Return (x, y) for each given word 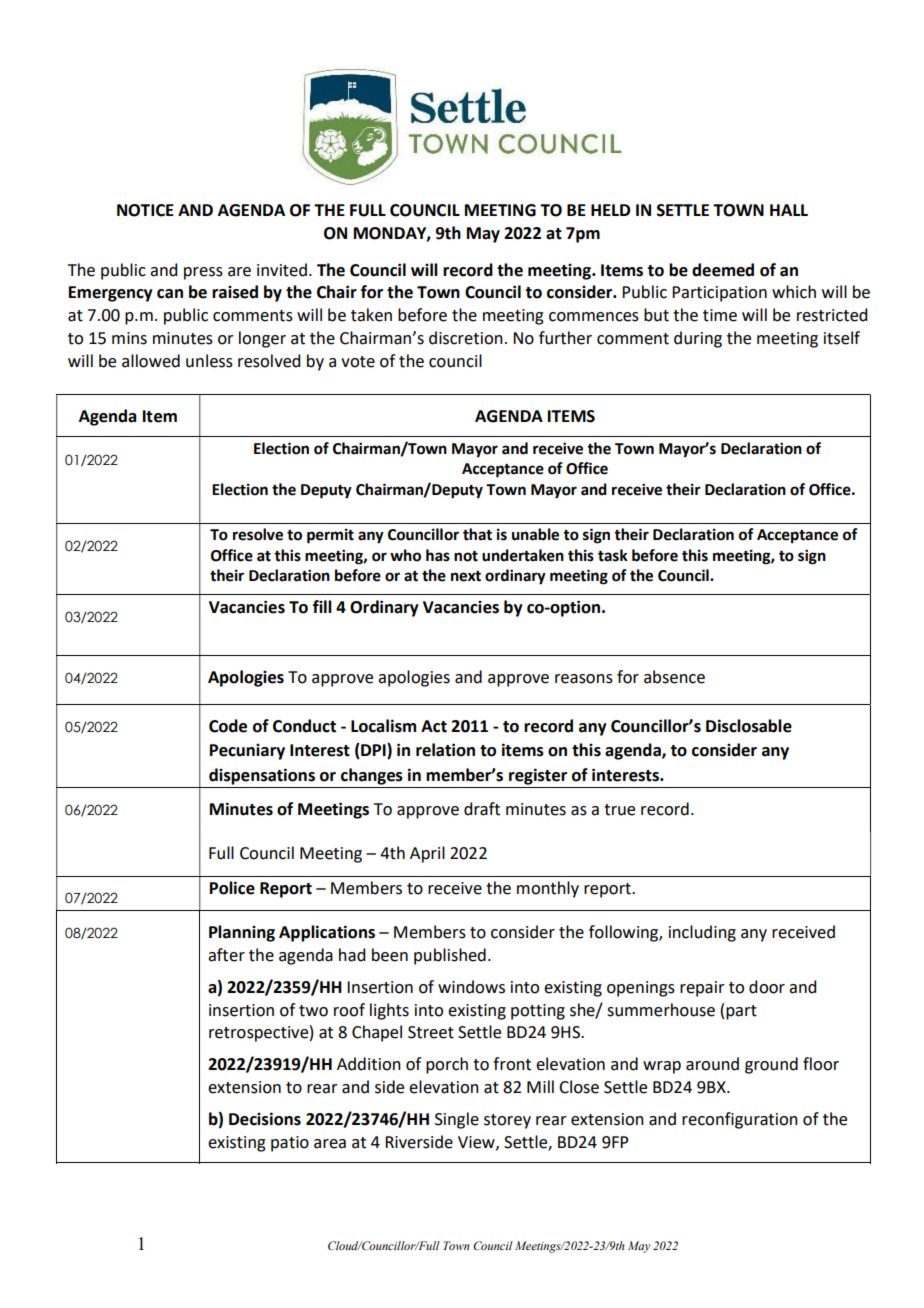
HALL (789, 210)
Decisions (265, 1119)
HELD (610, 210)
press (203, 273)
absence (674, 677)
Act (434, 726)
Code (228, 726)
